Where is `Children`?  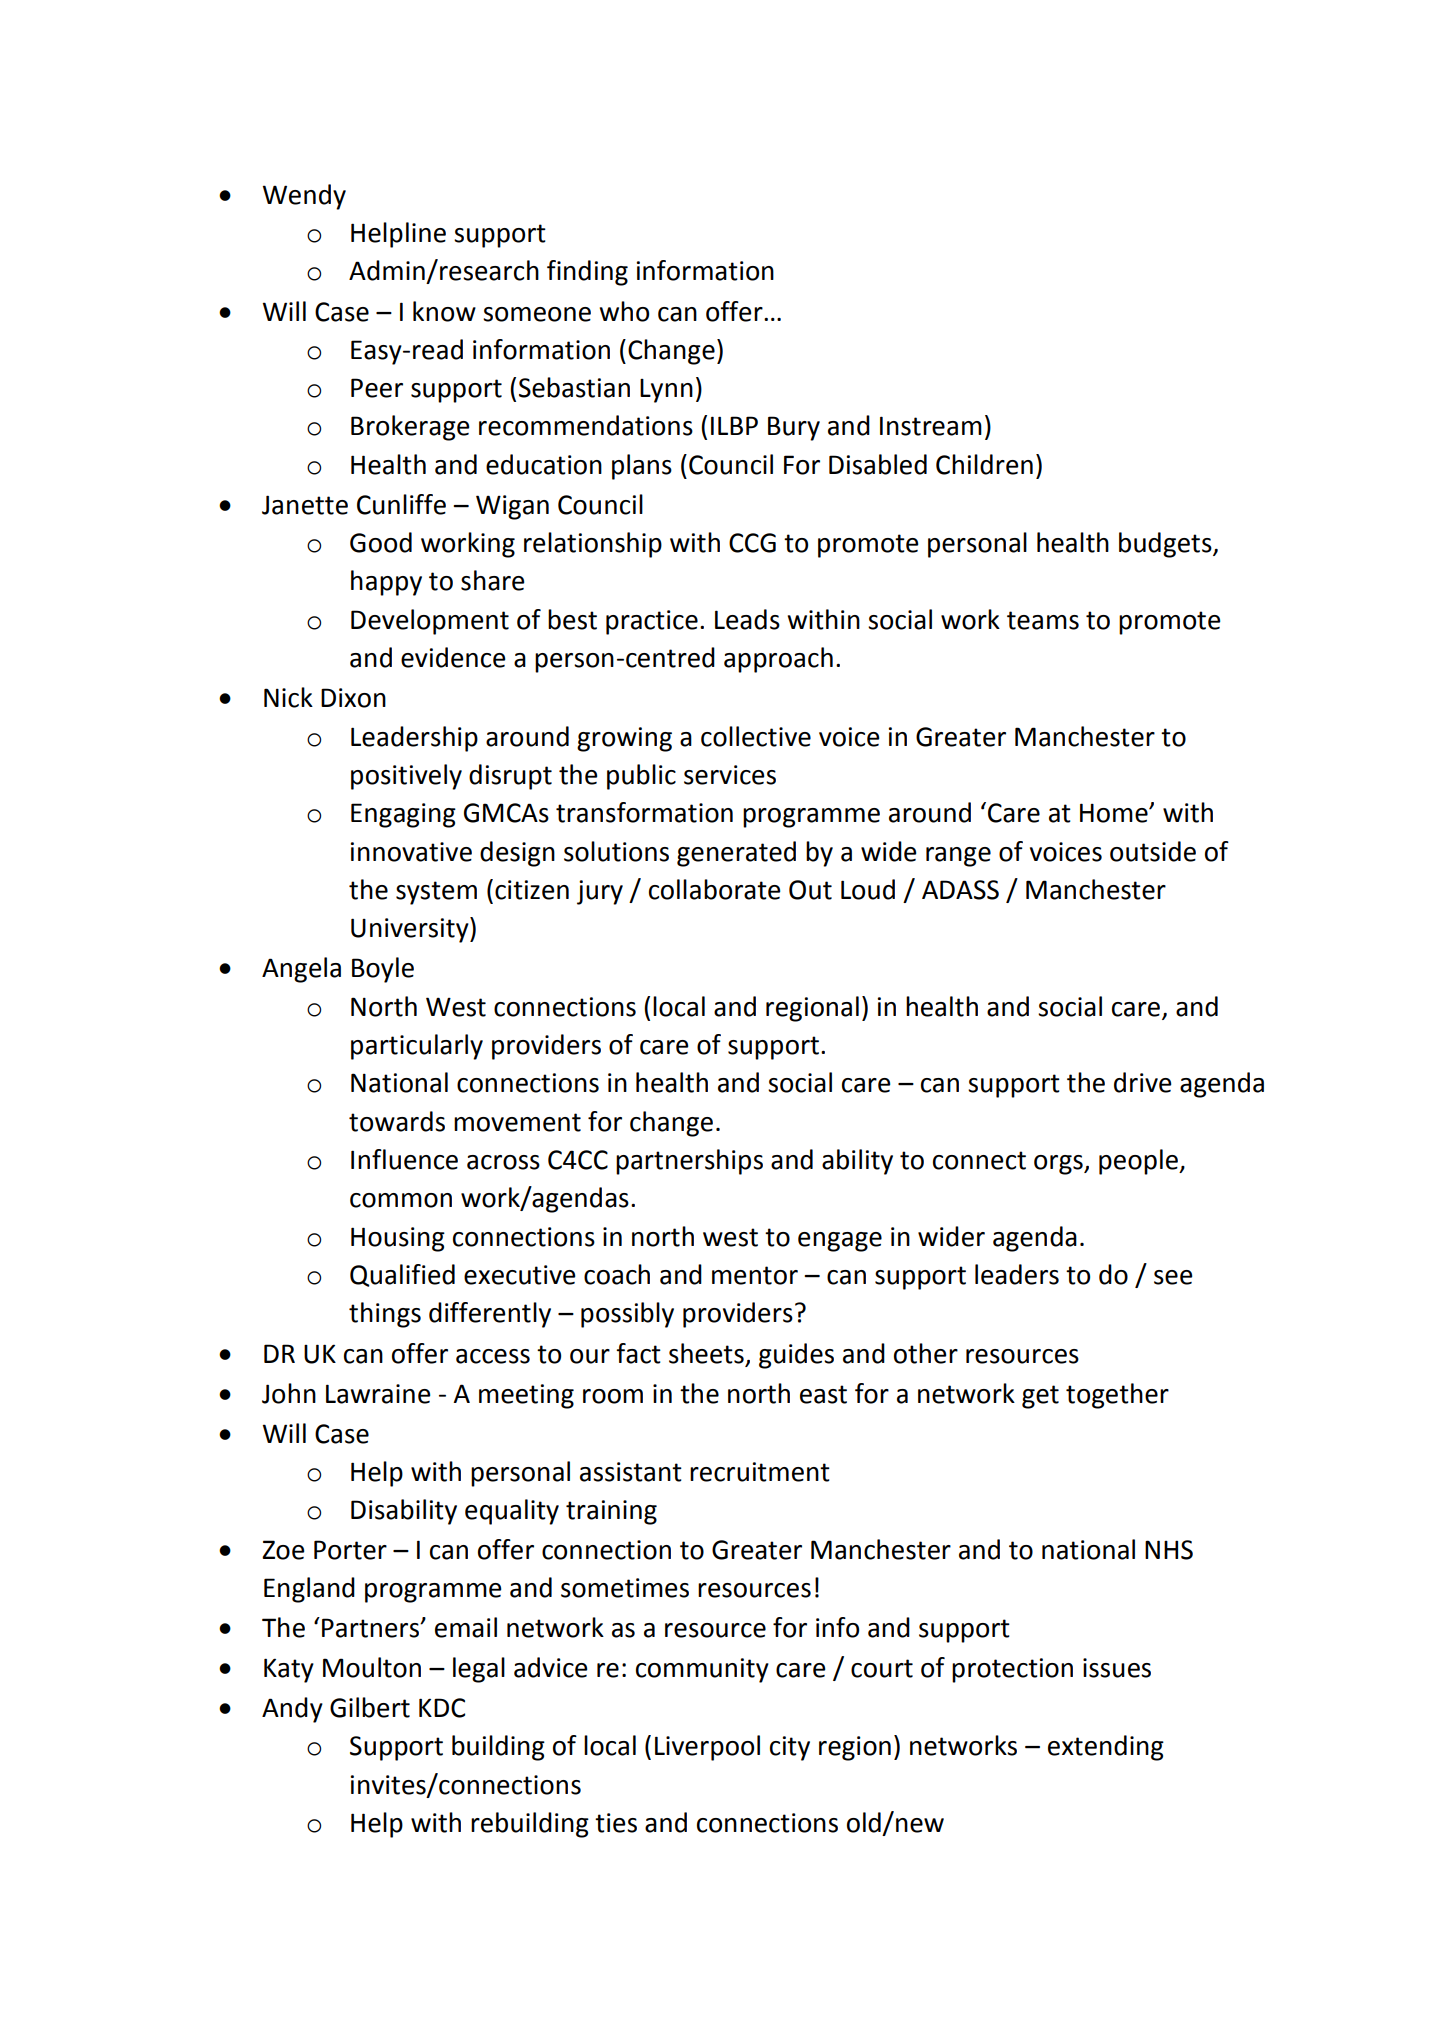 Children is located at coordinates (984, 464).
